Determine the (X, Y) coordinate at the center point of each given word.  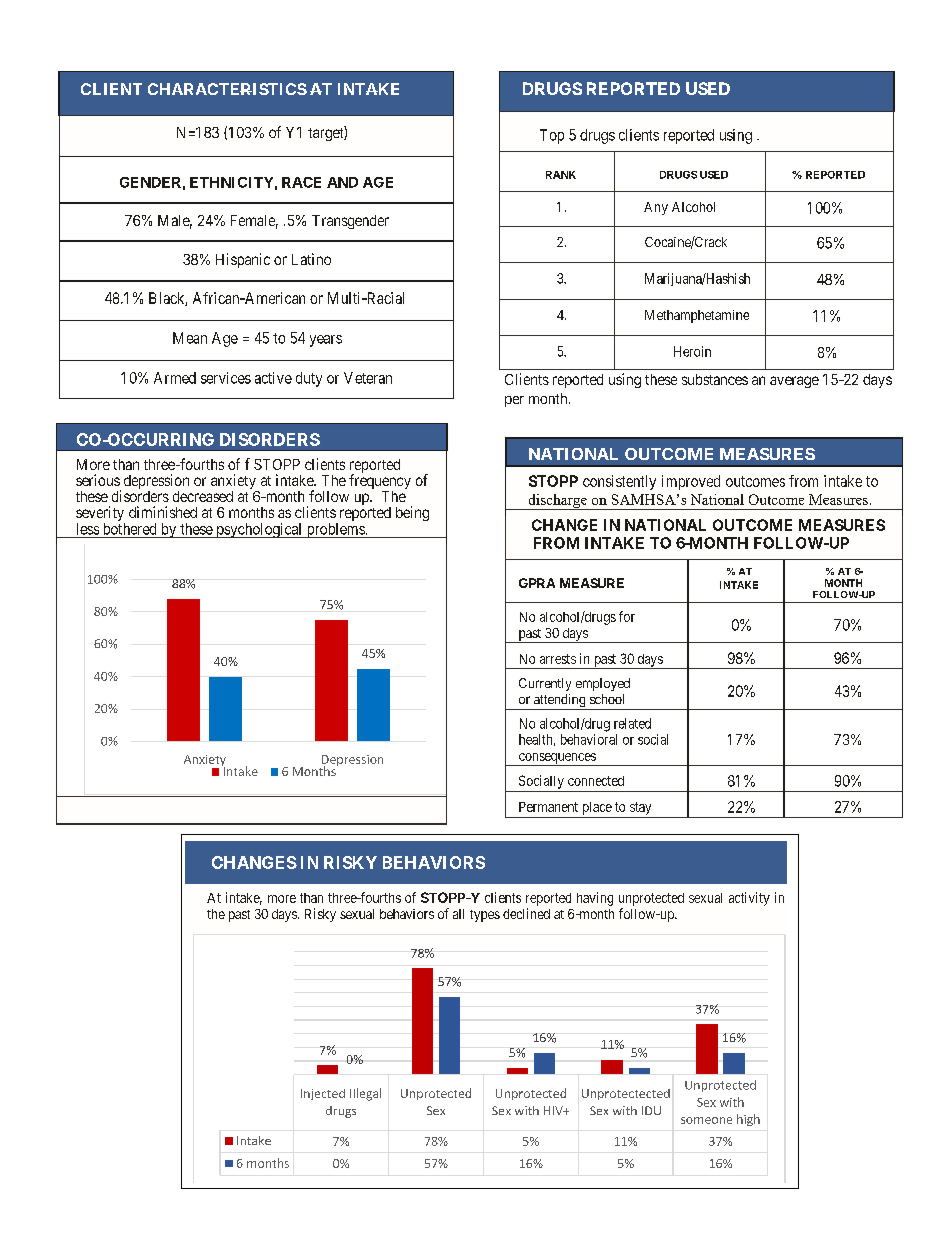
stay (640, 808)
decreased (203, 496)
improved (691, 482)
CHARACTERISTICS (227, 89)
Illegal (365, 1094)
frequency (380, 483)
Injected (323, 1094)
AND (342, 182)
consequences (556, 759)
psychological (259, 530)
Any (656, 208)
